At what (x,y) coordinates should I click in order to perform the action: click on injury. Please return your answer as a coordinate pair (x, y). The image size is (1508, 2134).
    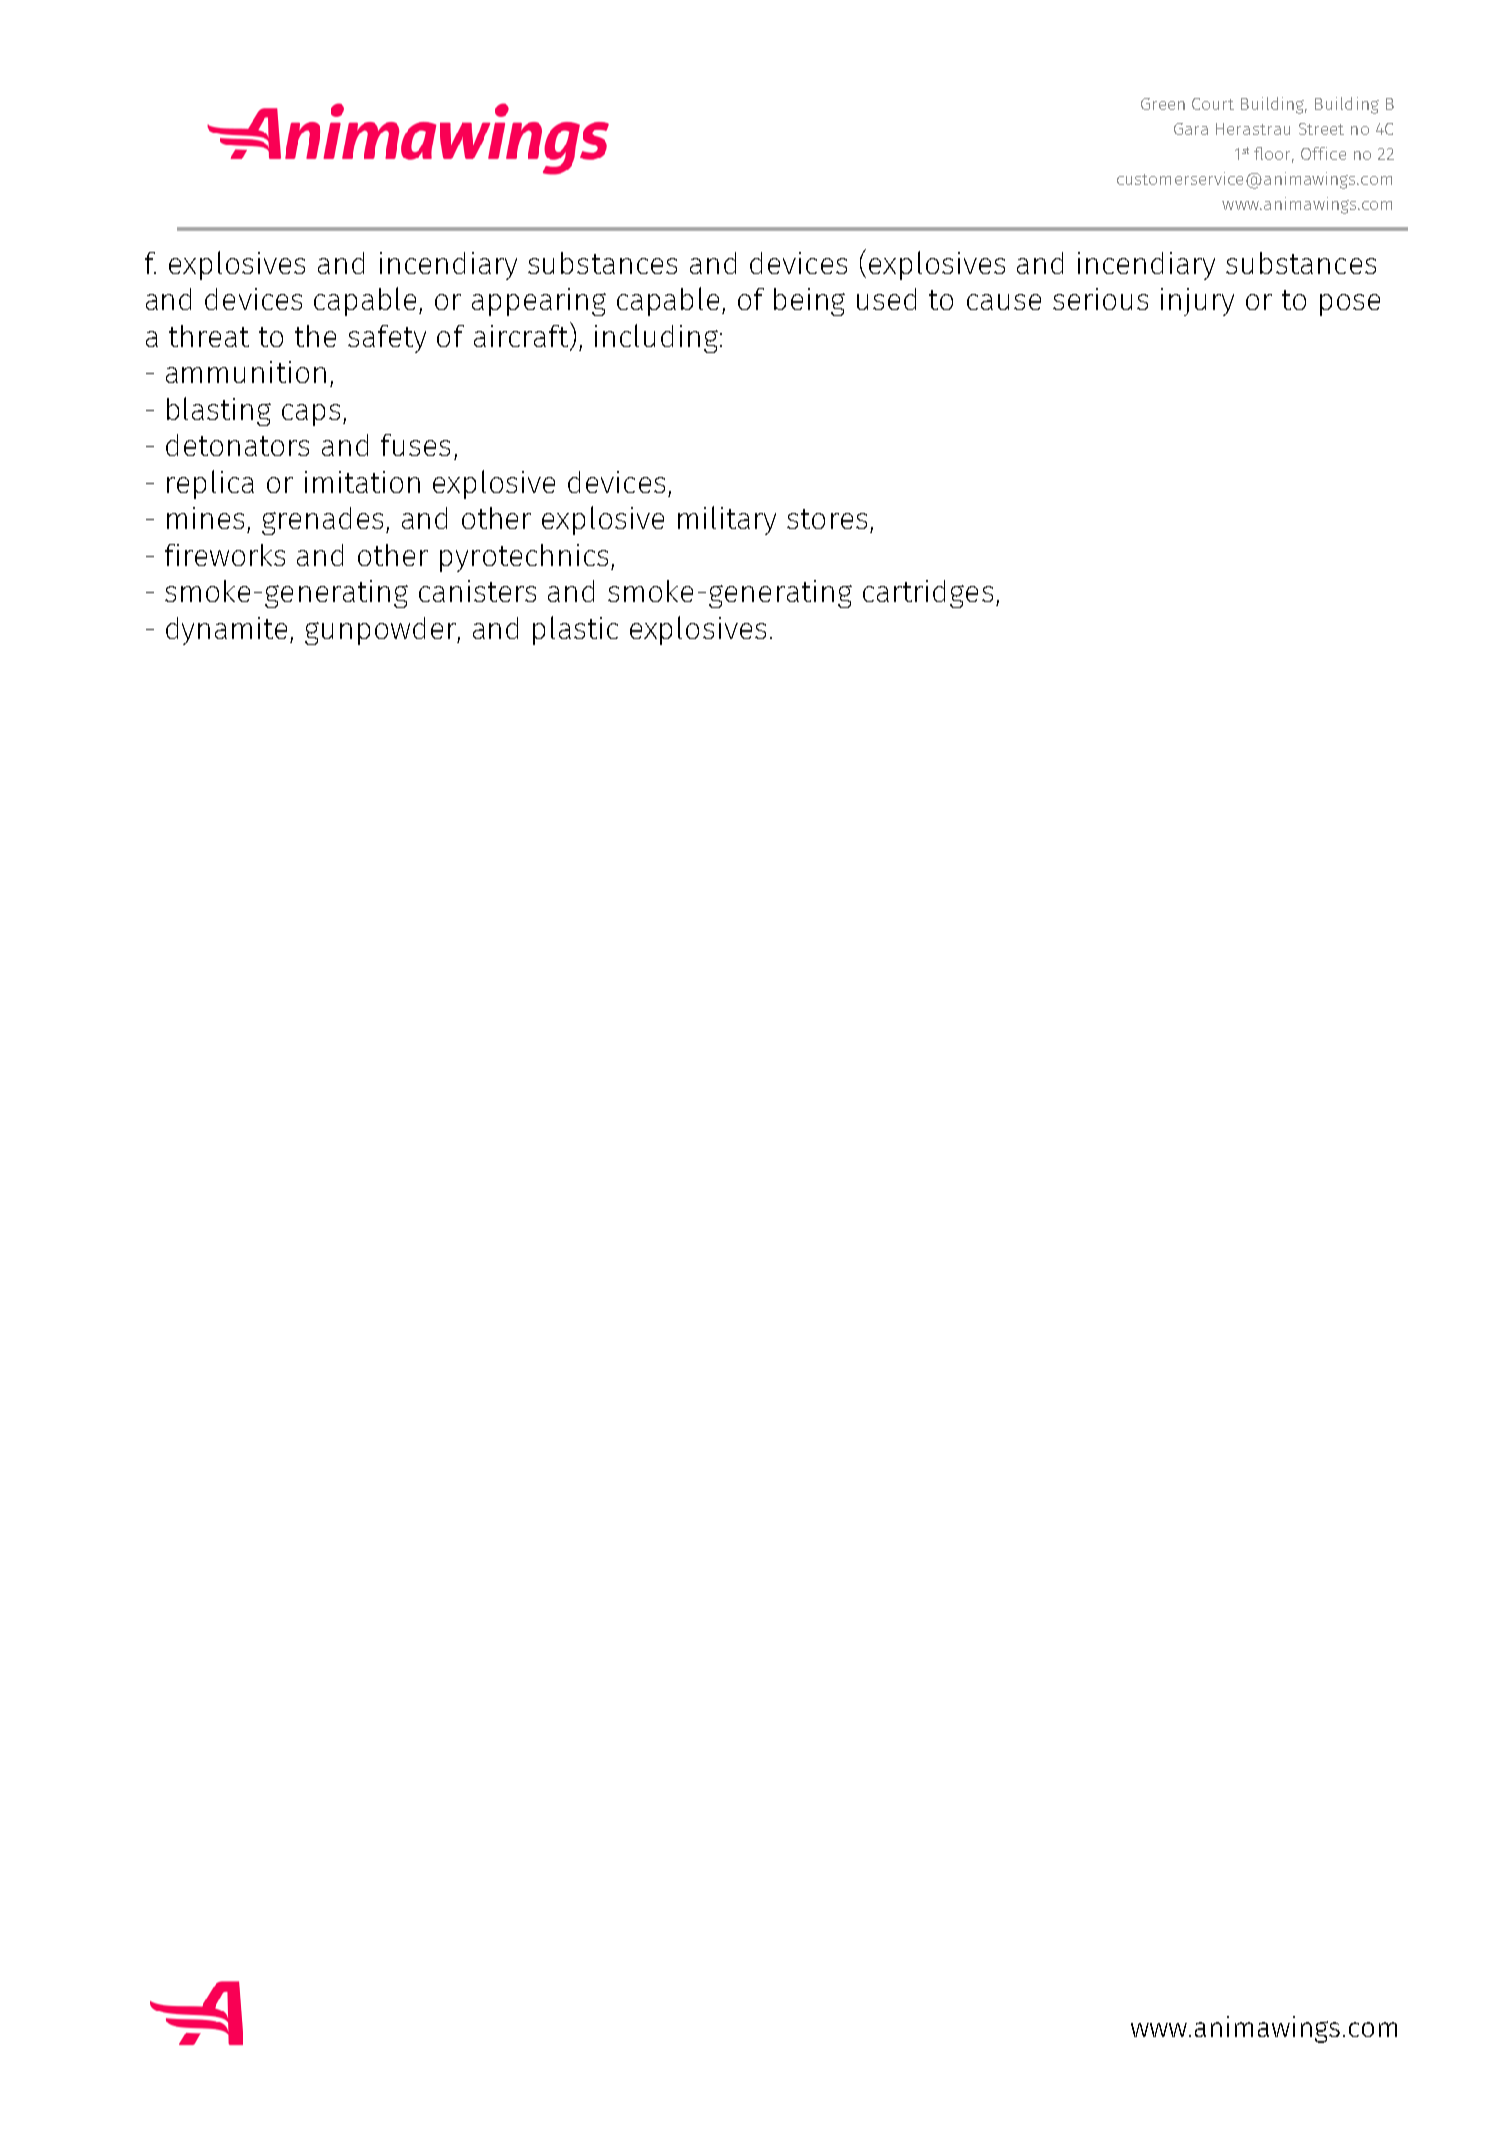
    Looking at the image, I should click on (1197, 302).
